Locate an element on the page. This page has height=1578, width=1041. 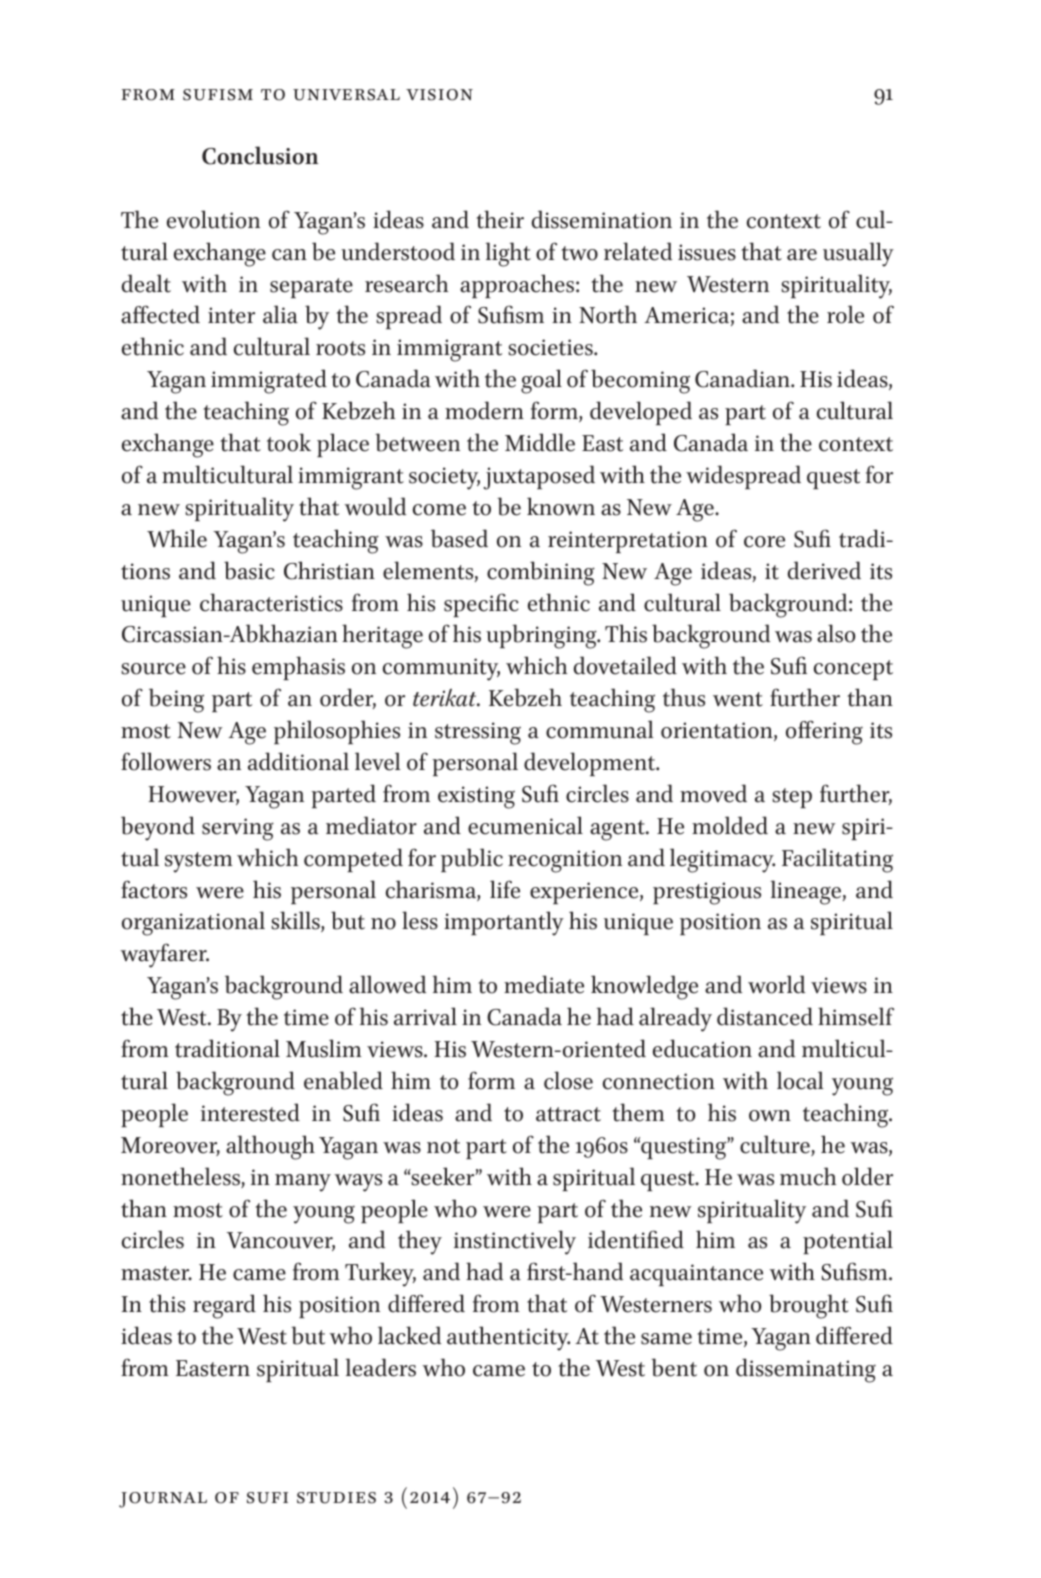
disseminating is located at coordinates (806, 1370).
